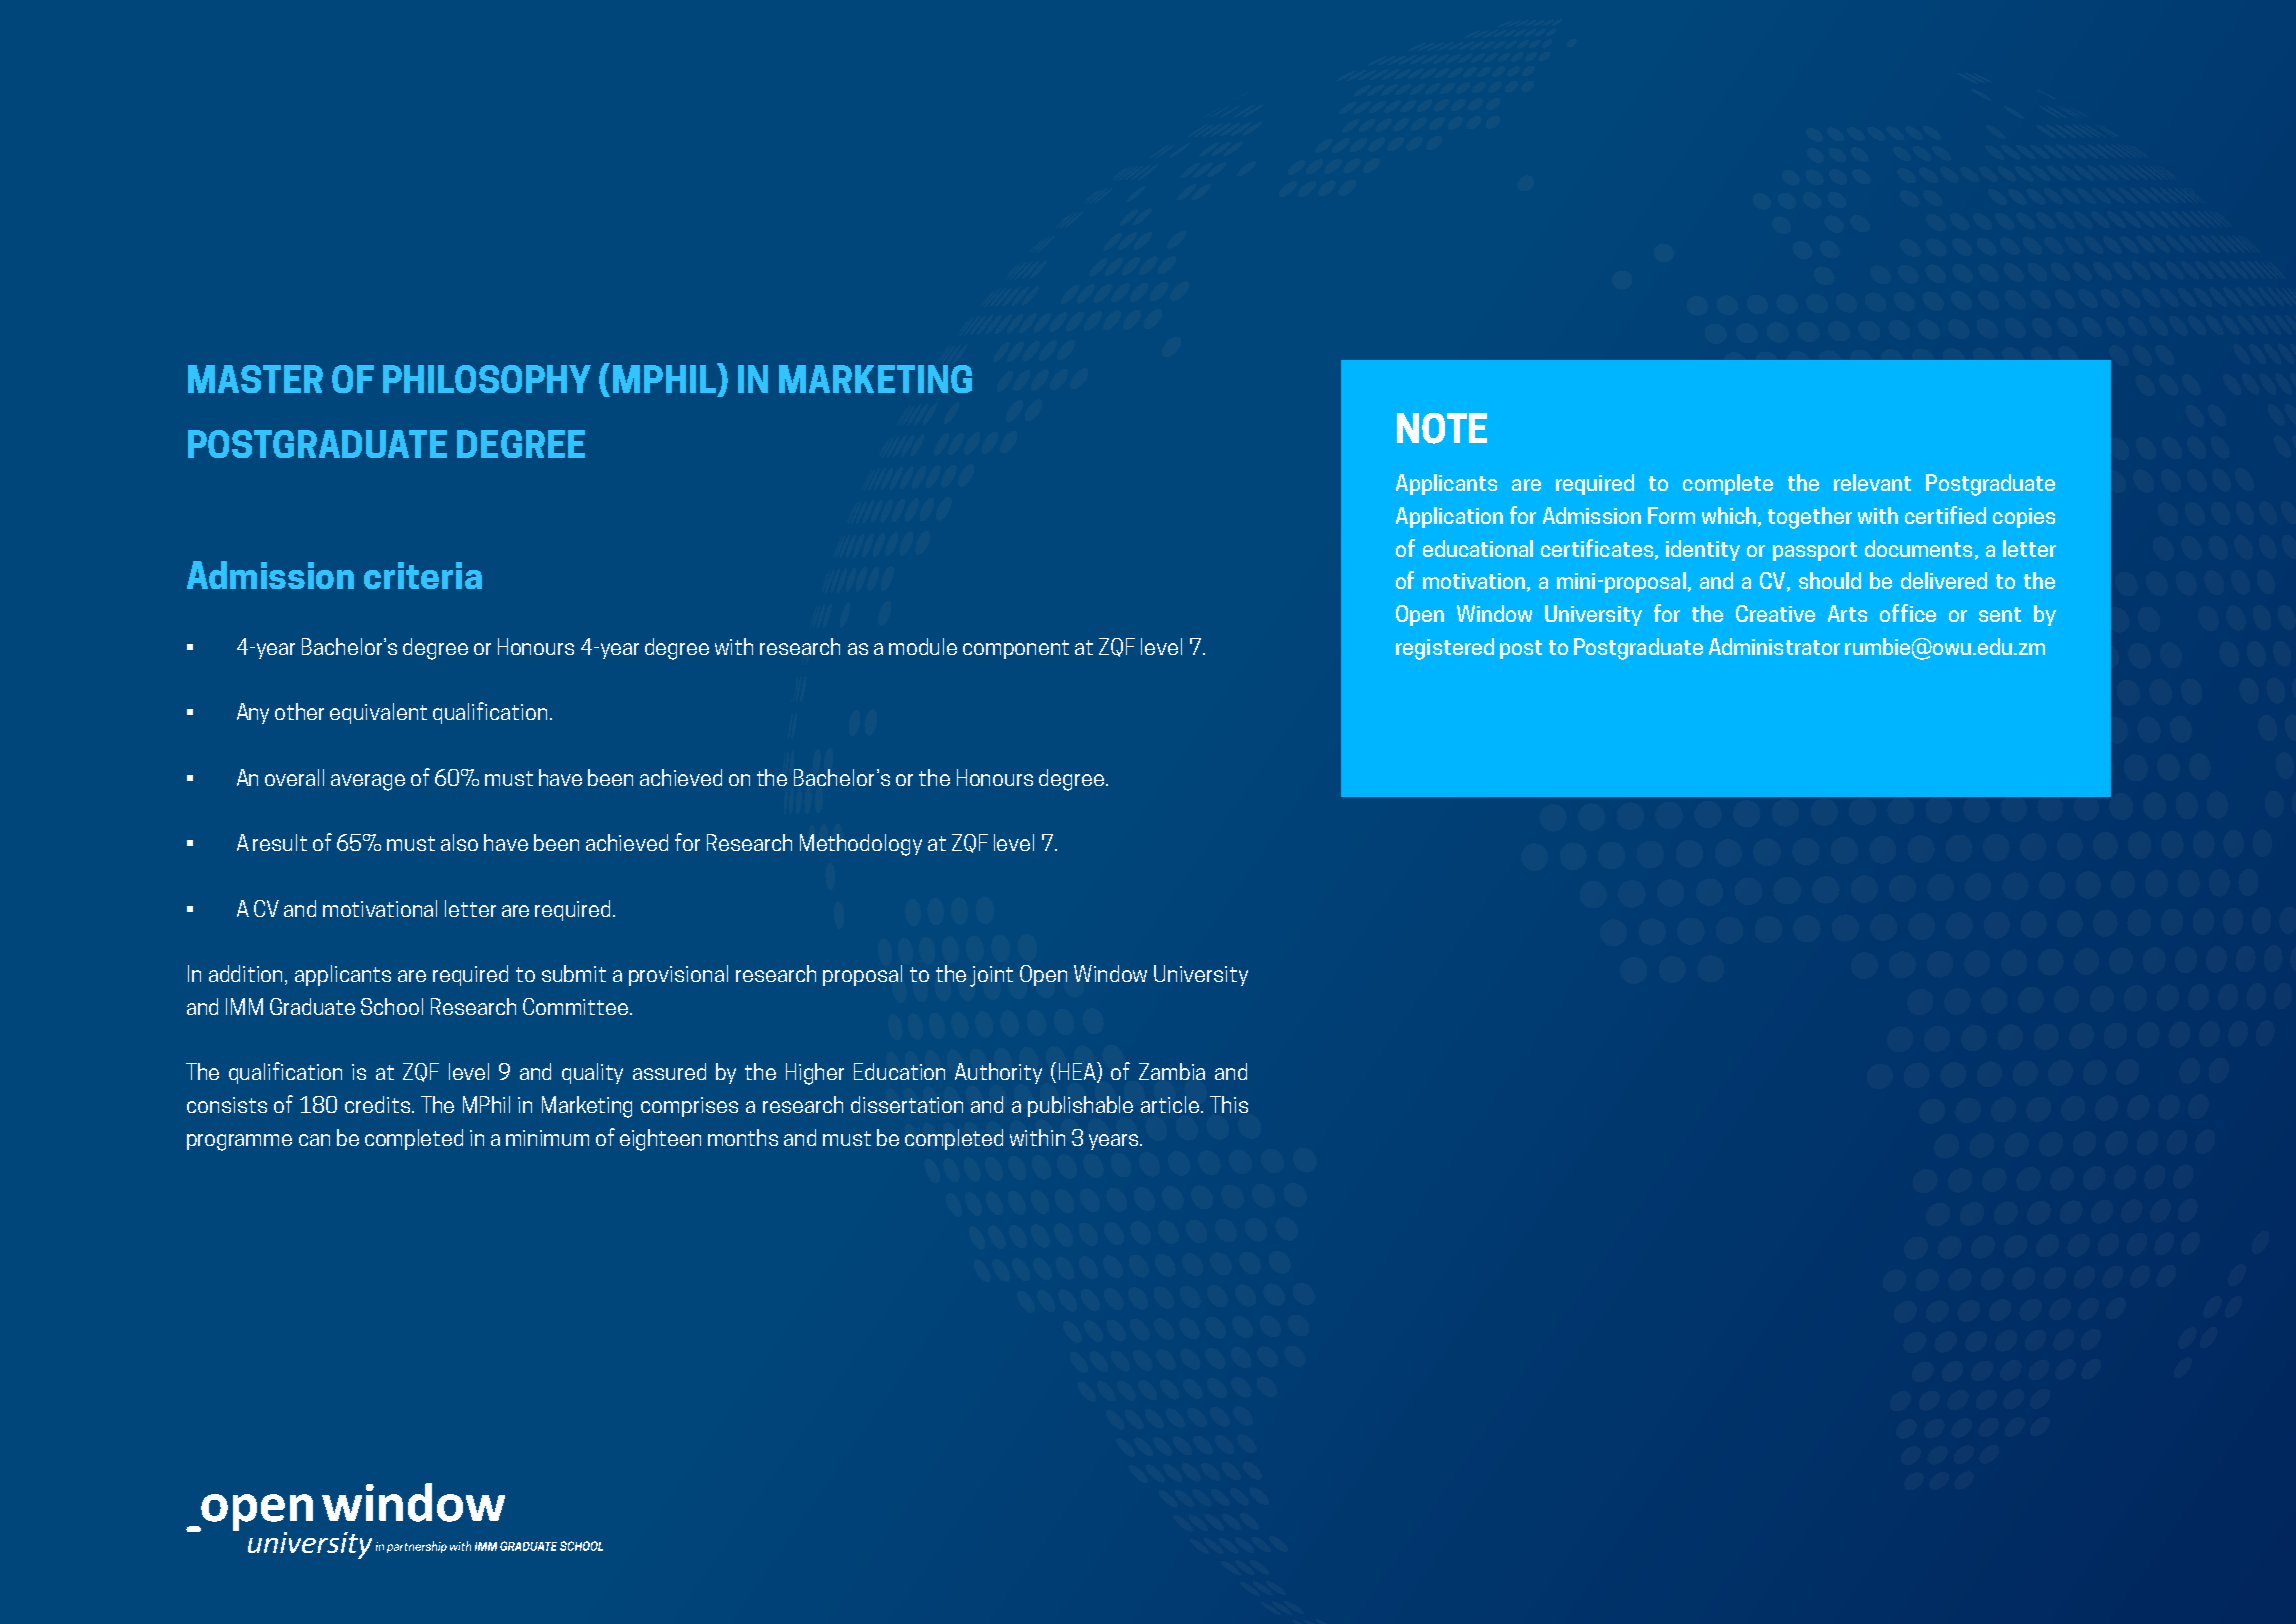  What do you see at coordinates (861, 845) in the screenshot?
I see `Methodology` at bounding box center [861, 845].
